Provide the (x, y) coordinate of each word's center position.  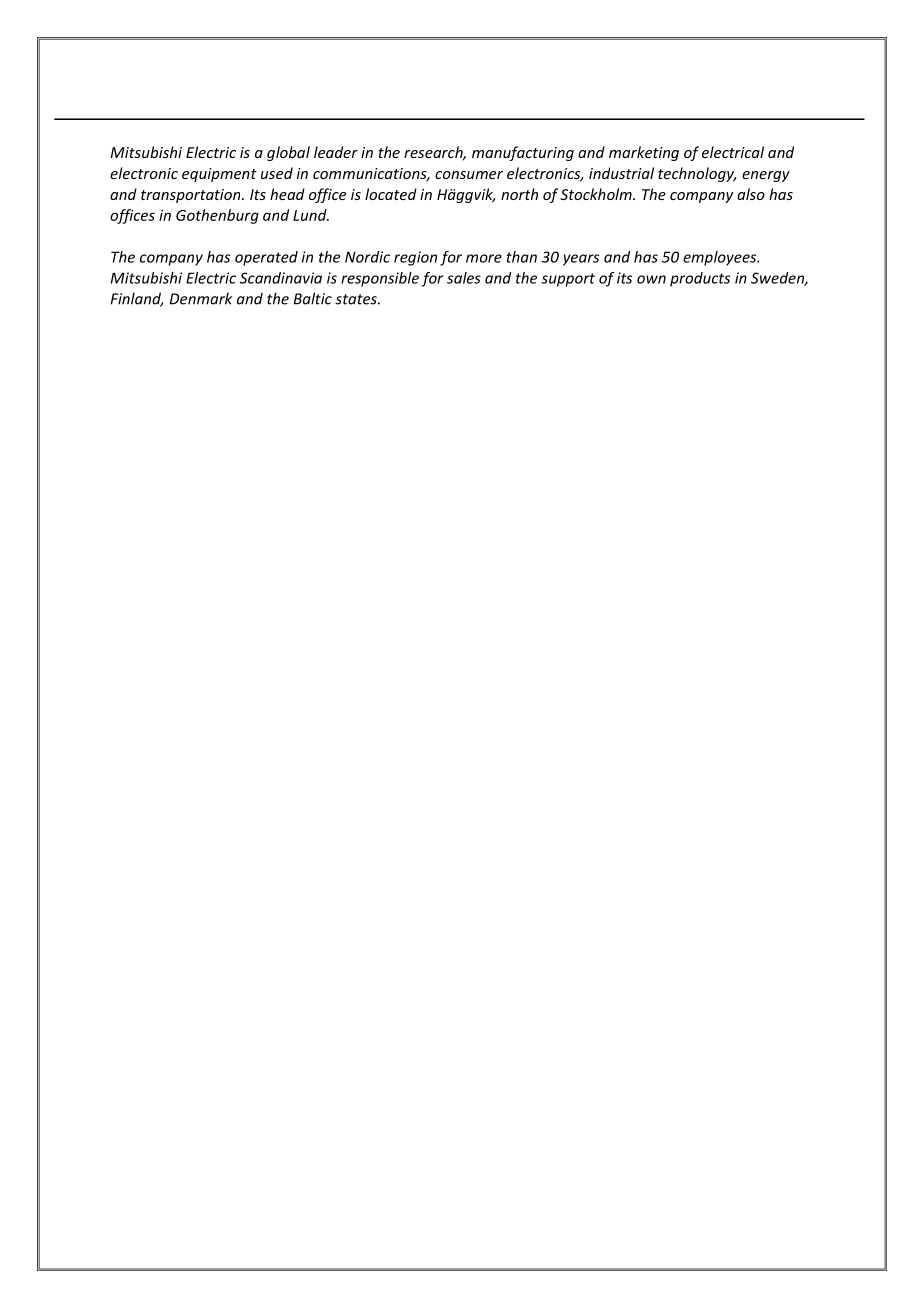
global (288, 153)
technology (697, 174)
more (484, 258)
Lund (311, 215)
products (700, 279)
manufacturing (523, 153)
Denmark (200, 298)
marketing (644, 153)
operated (266, 258)
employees (721, 258)
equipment (219, 175)
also (751, 194)
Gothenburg (217, 216)
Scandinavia (281, 278)
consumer (469, 175)
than (521, 257)
